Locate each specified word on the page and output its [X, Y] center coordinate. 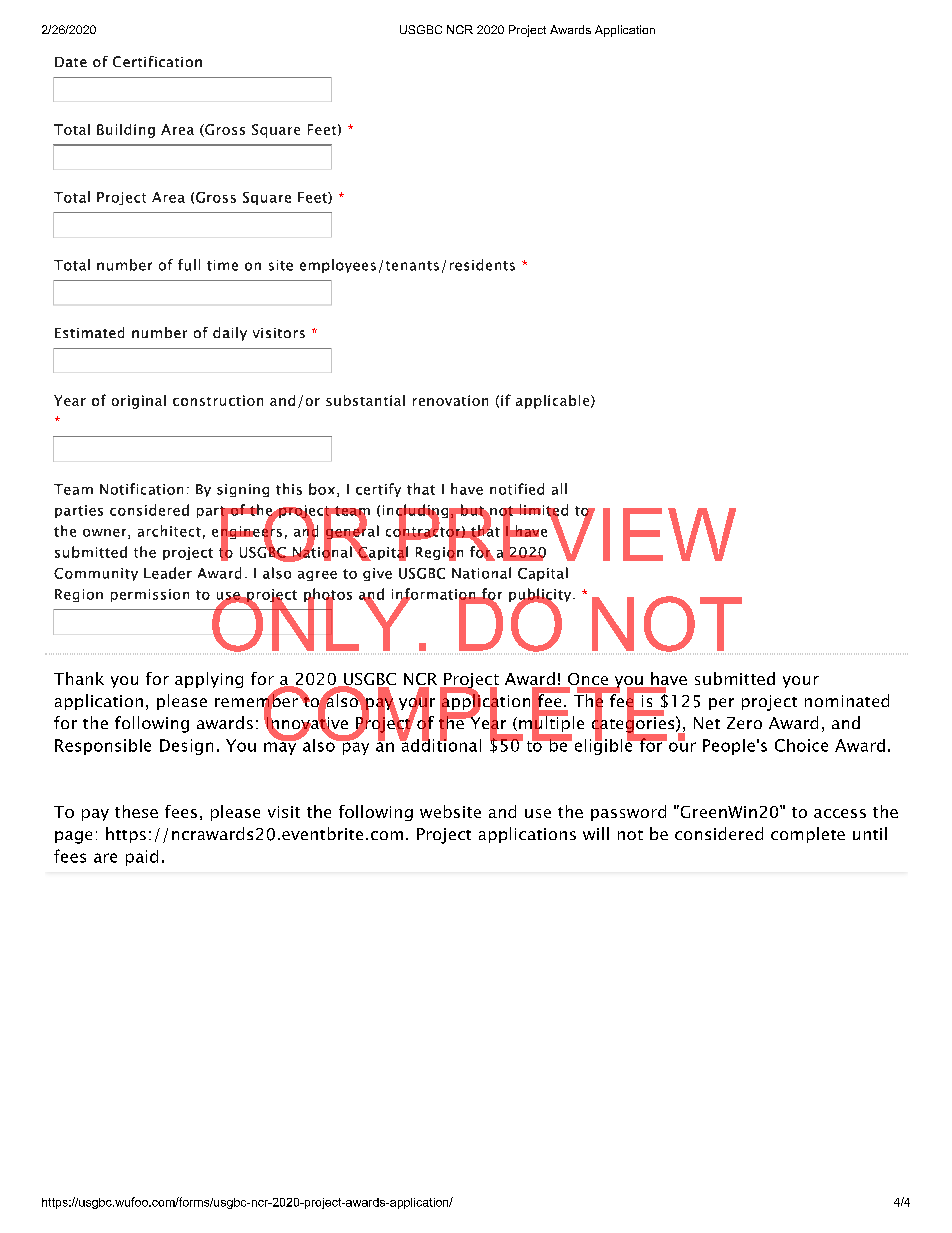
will [596, 833]
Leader [168, 573]
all [559, 489]
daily [230, 334]
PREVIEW [566, 533]
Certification [157, 61]
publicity [541, 596]
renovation [450, 400]
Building [126, 131]
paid [142, 858]
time [222, 265]
